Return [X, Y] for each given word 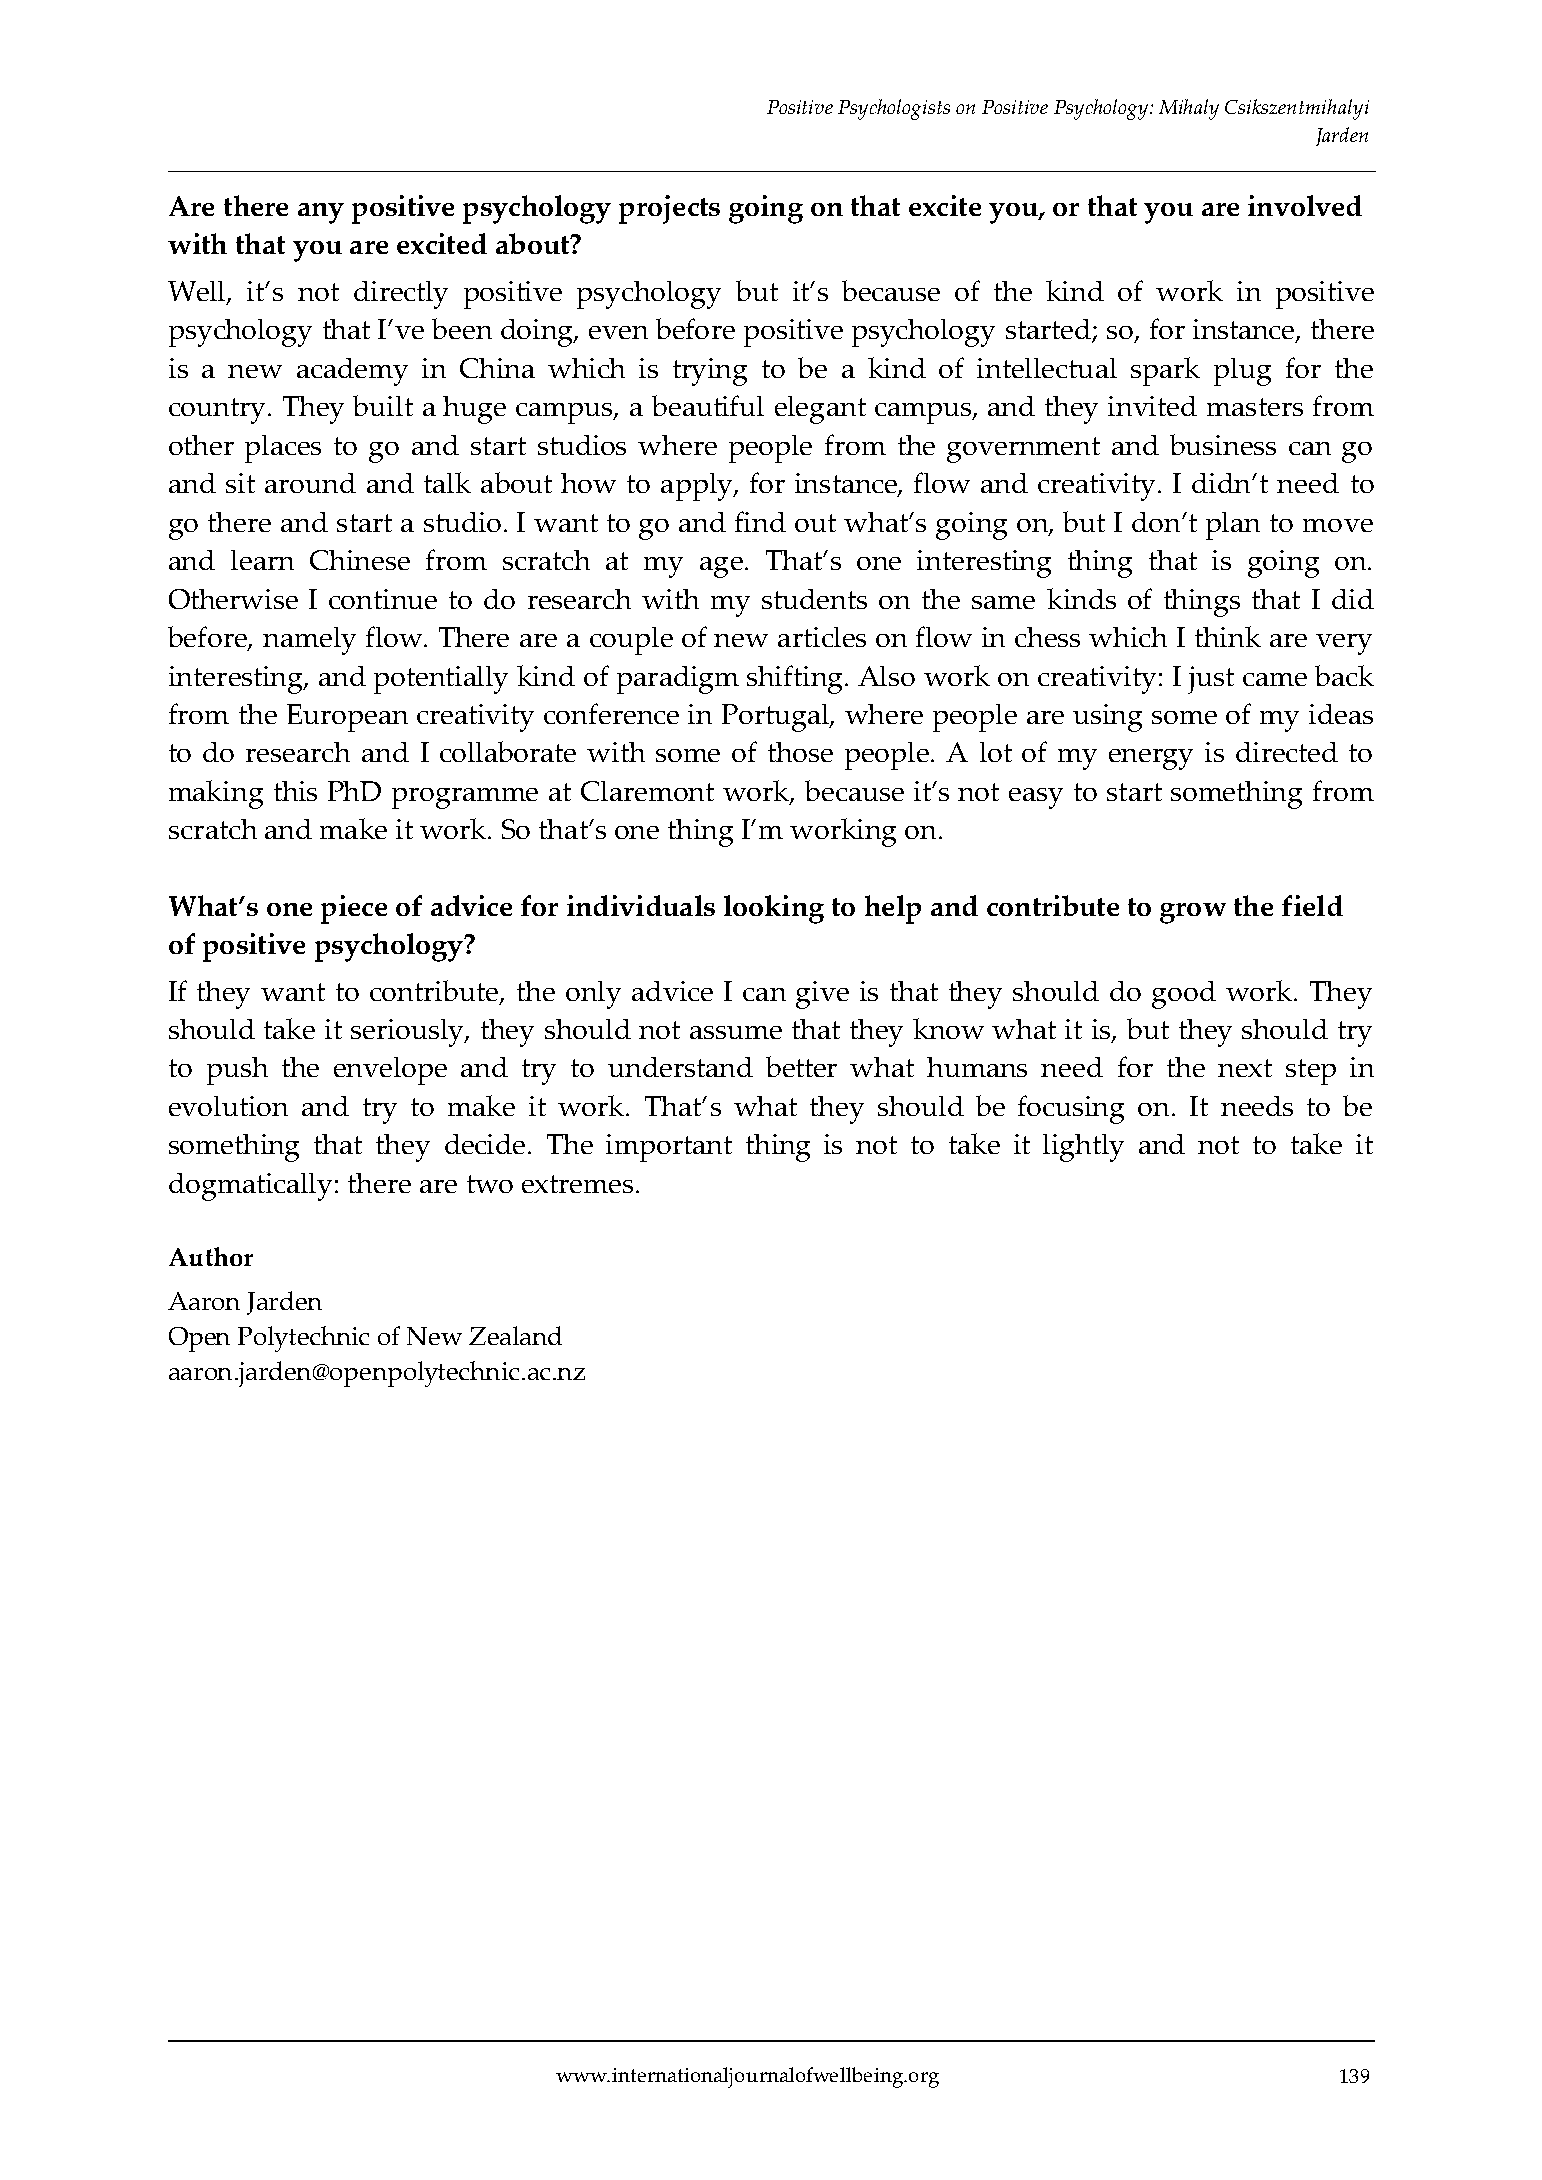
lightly [1083, 1148]
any [321, 213]
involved [1305, 205]
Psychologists [894, 109]
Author [211, 1256]
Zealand [515, 1335]
